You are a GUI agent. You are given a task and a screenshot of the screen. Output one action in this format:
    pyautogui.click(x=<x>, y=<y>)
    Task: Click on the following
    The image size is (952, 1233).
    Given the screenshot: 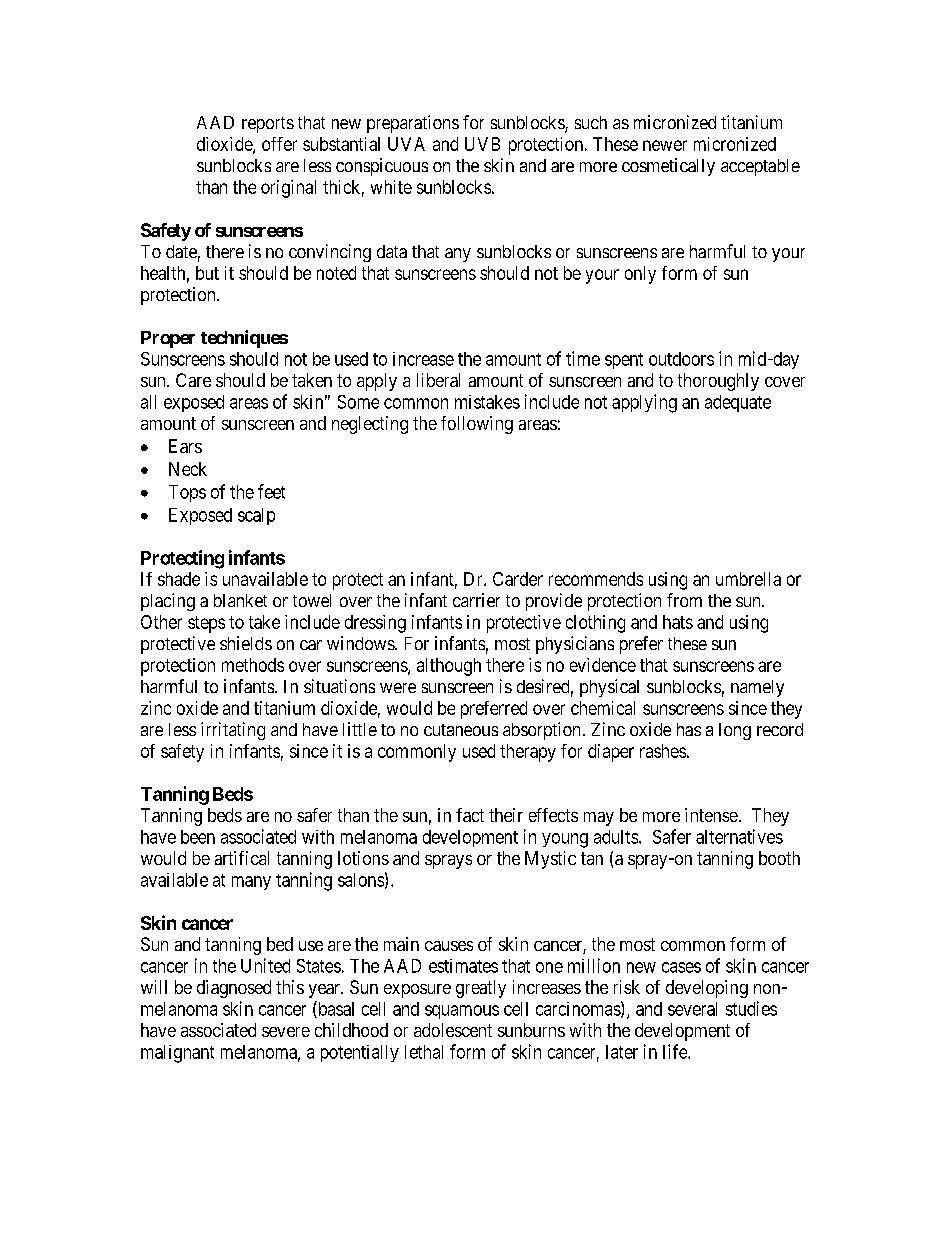 What is the action you would take?
    pyautogui.click(x=477, y=425)
